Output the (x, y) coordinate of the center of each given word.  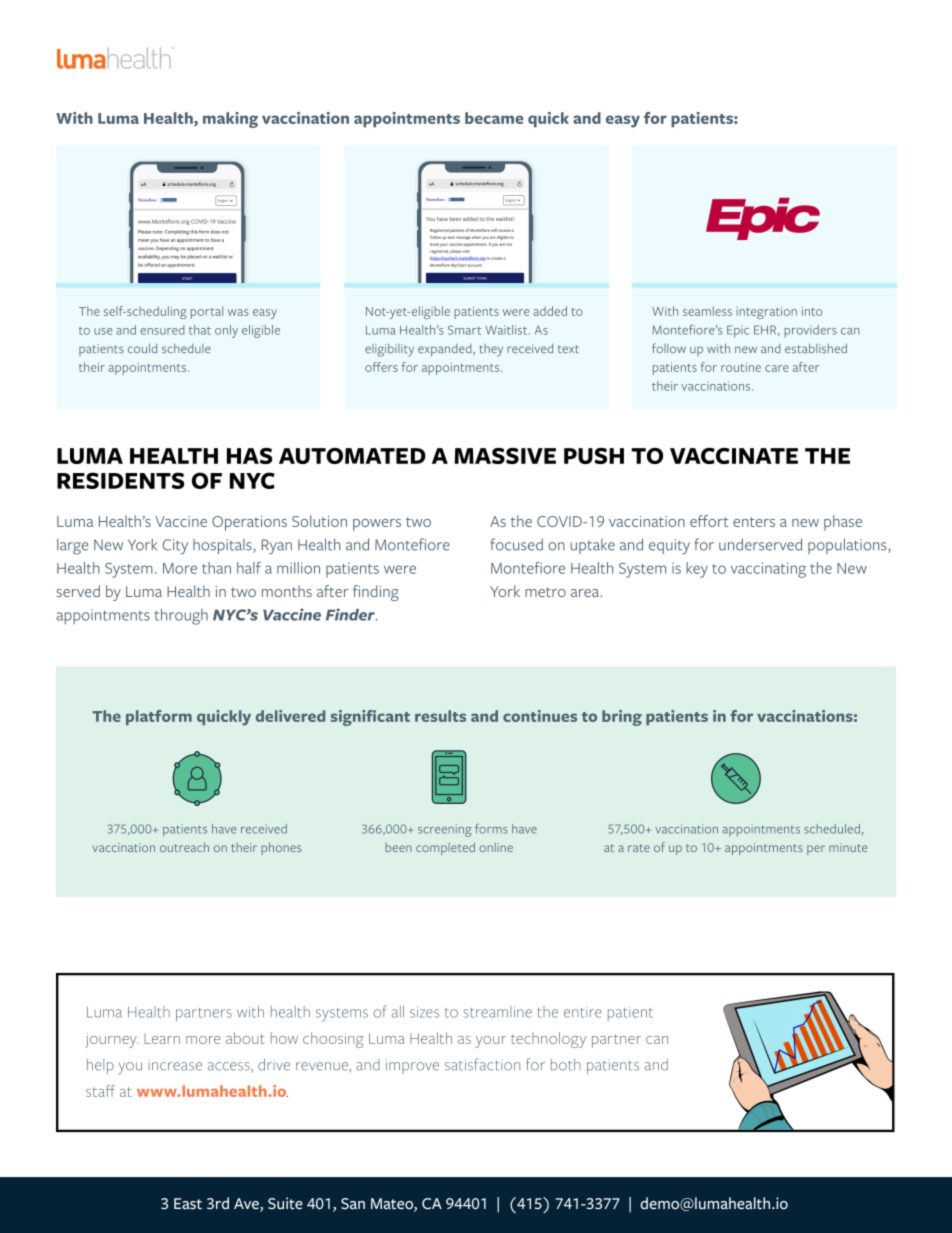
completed (445, 848)
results (440, 716)
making (230, 120)
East (188, 1204)
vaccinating (768, 570)
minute (848, 847)
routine (741, 367)
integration (766, 313)
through (181, 617)
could (142, 348)
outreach (184, 847)
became (494, 118)
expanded (446, 350)
